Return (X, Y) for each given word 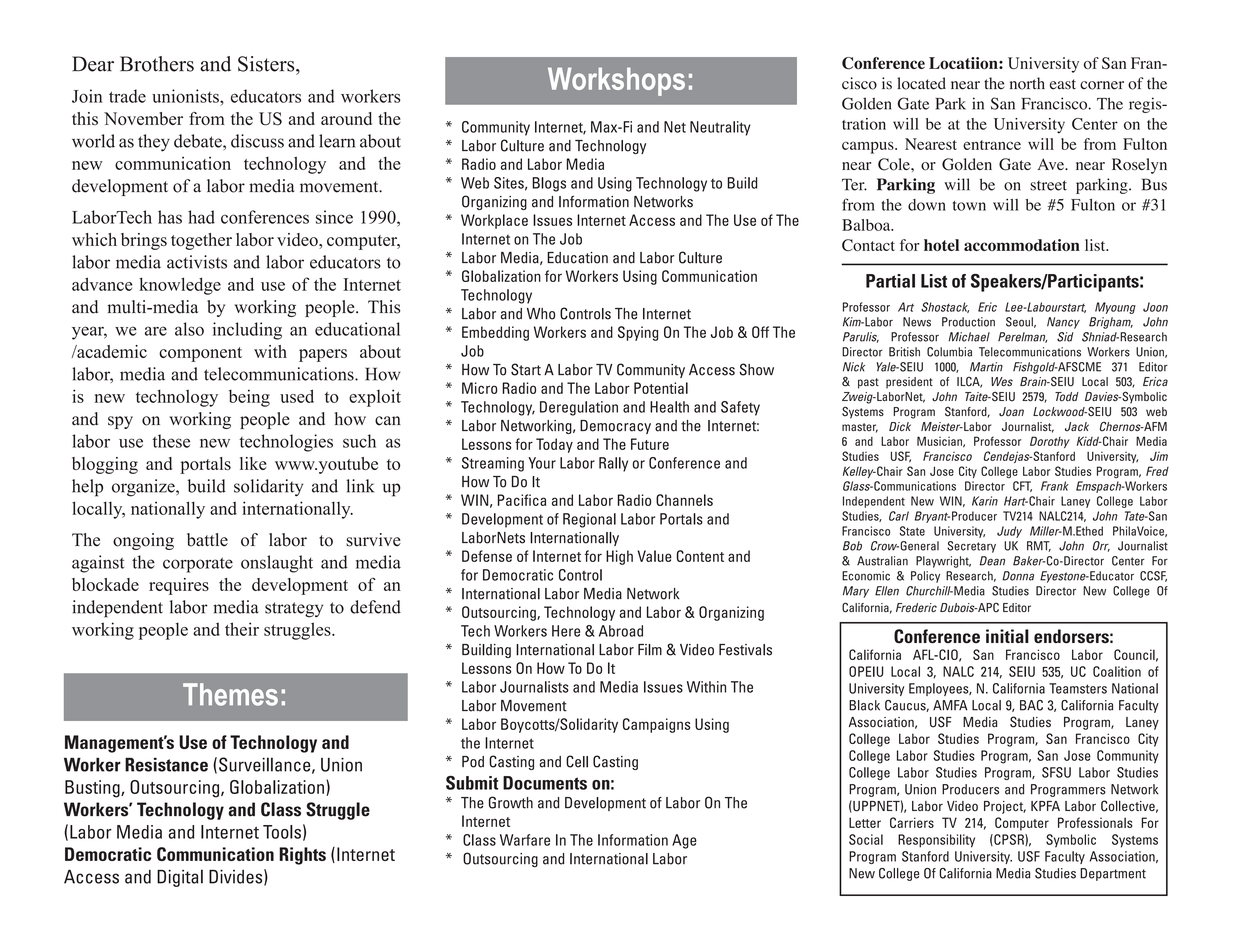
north (1027, 83)
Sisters (267, 64)
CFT (1022, 486)
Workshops (616, 81)
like (253, 463)
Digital (180, 878)
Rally (613, 464)
